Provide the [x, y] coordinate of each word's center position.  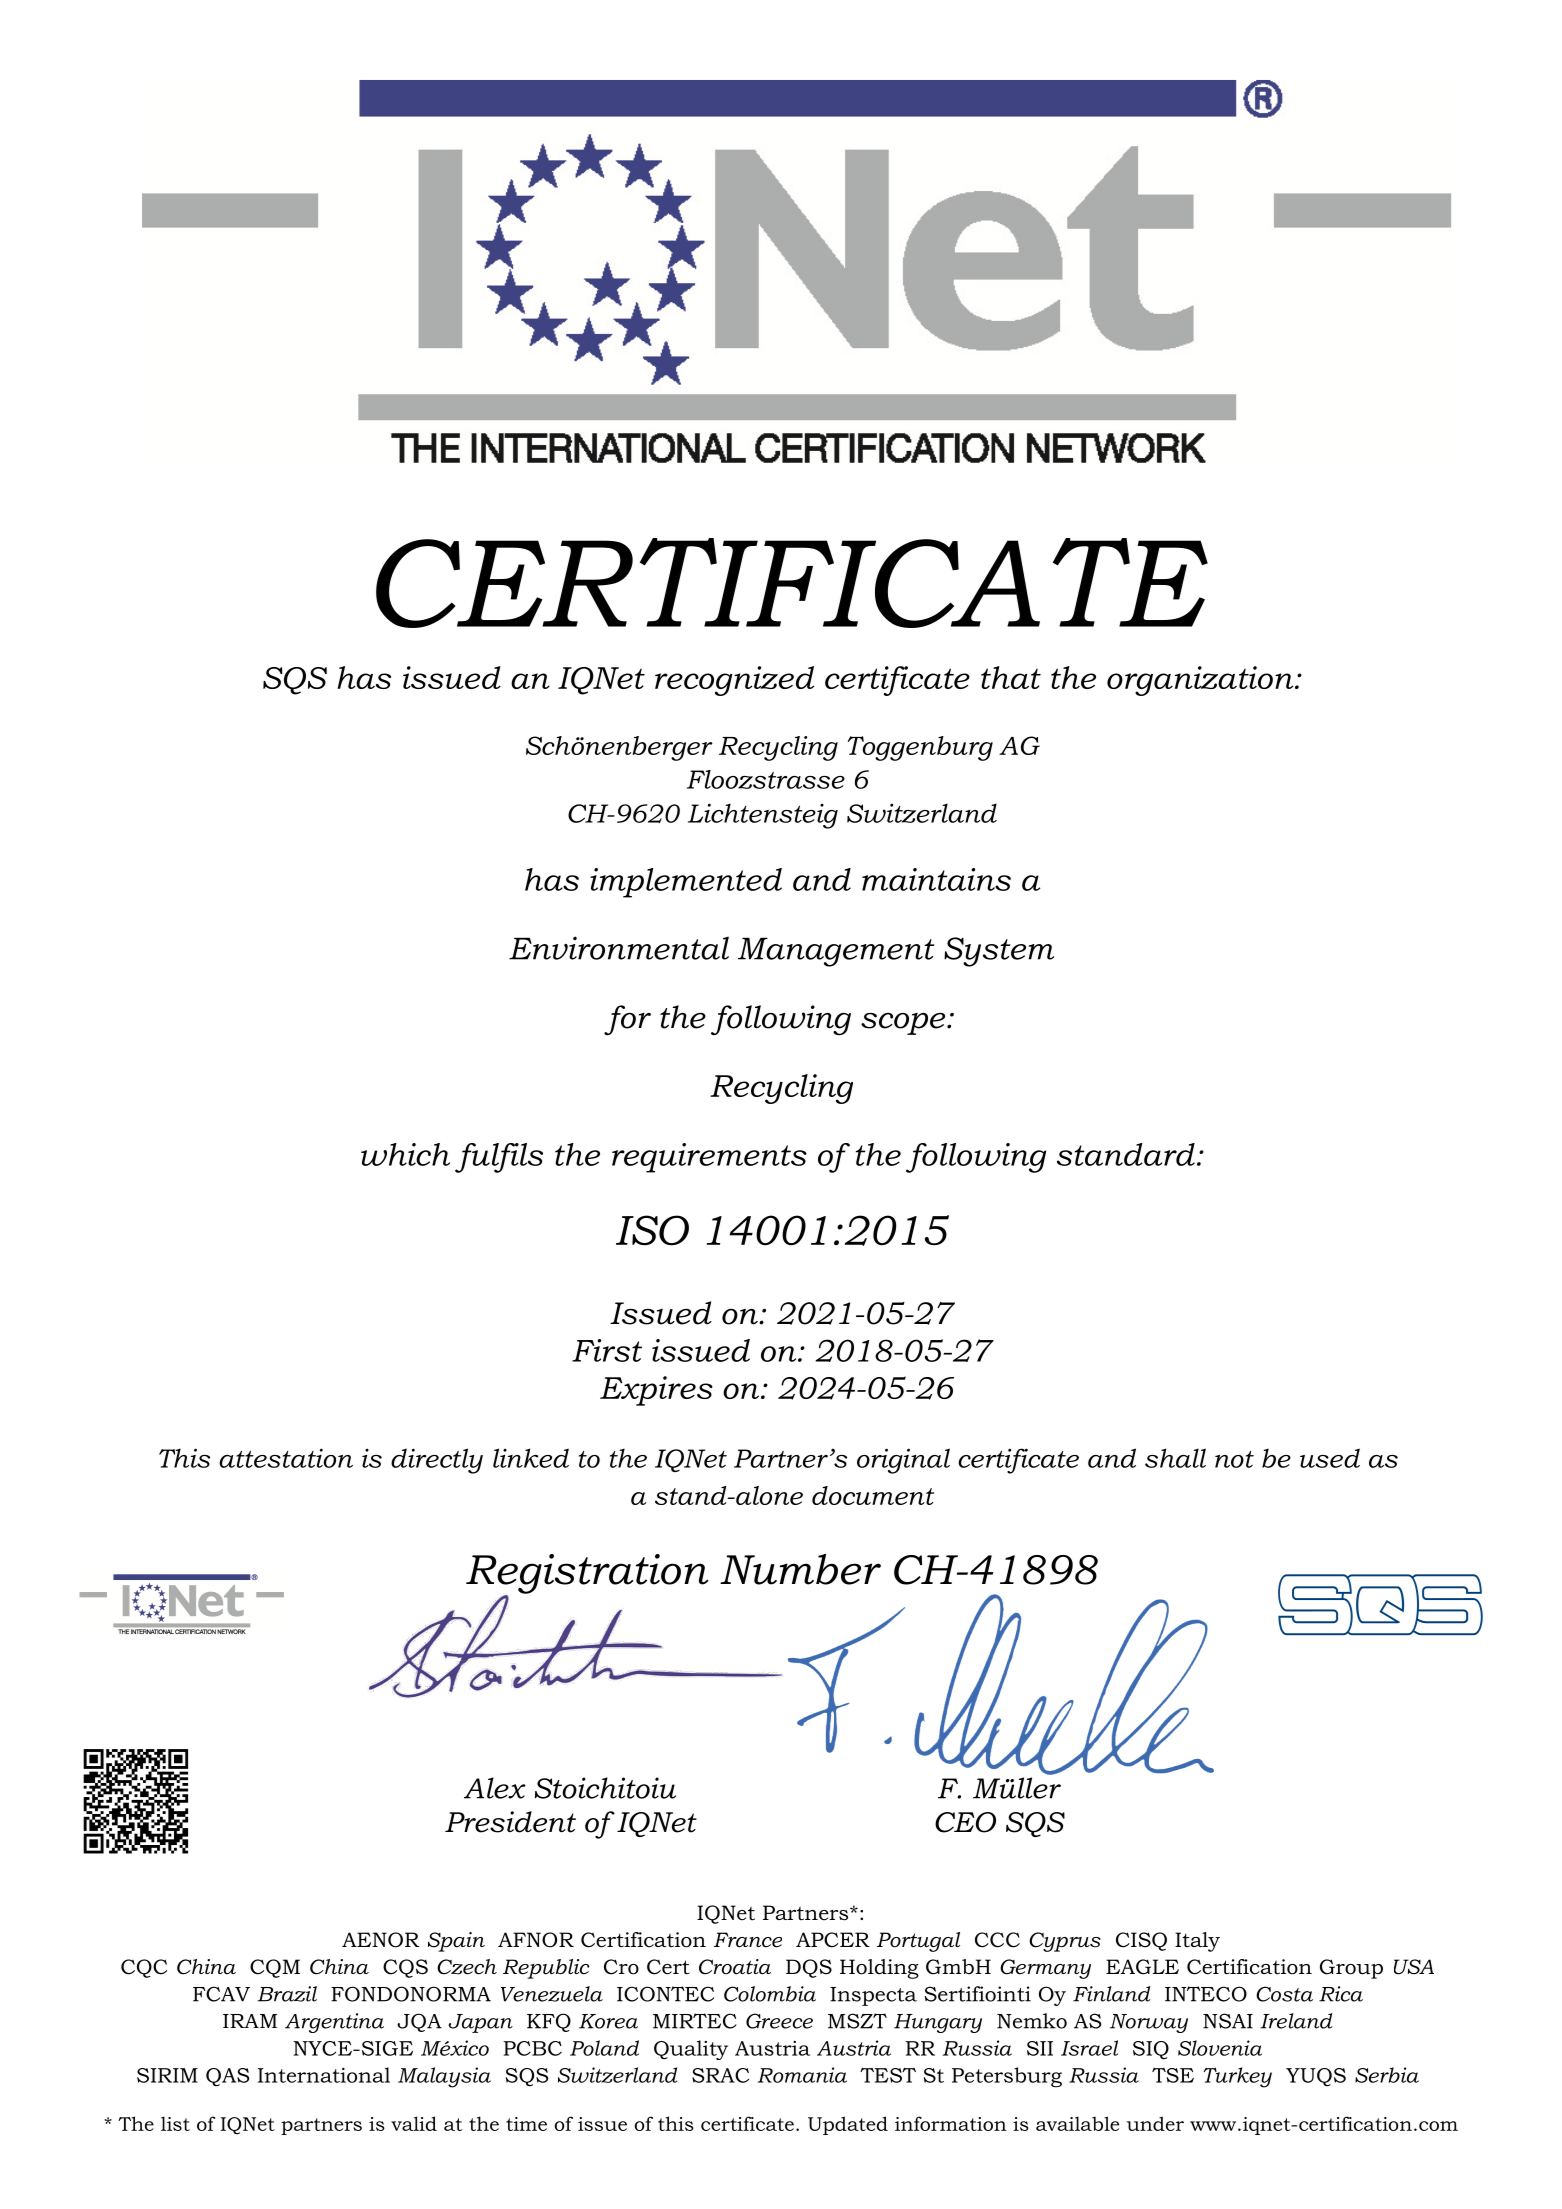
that [1011, 677]
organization [1201, 681]
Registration [587, 1575]
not [1234, 1459]
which [405, 1154]
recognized [734, 681]
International [324, 2075]
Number [800, 1569]
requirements [709, 1158]
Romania [802, 2075]
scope [904, 1024]
